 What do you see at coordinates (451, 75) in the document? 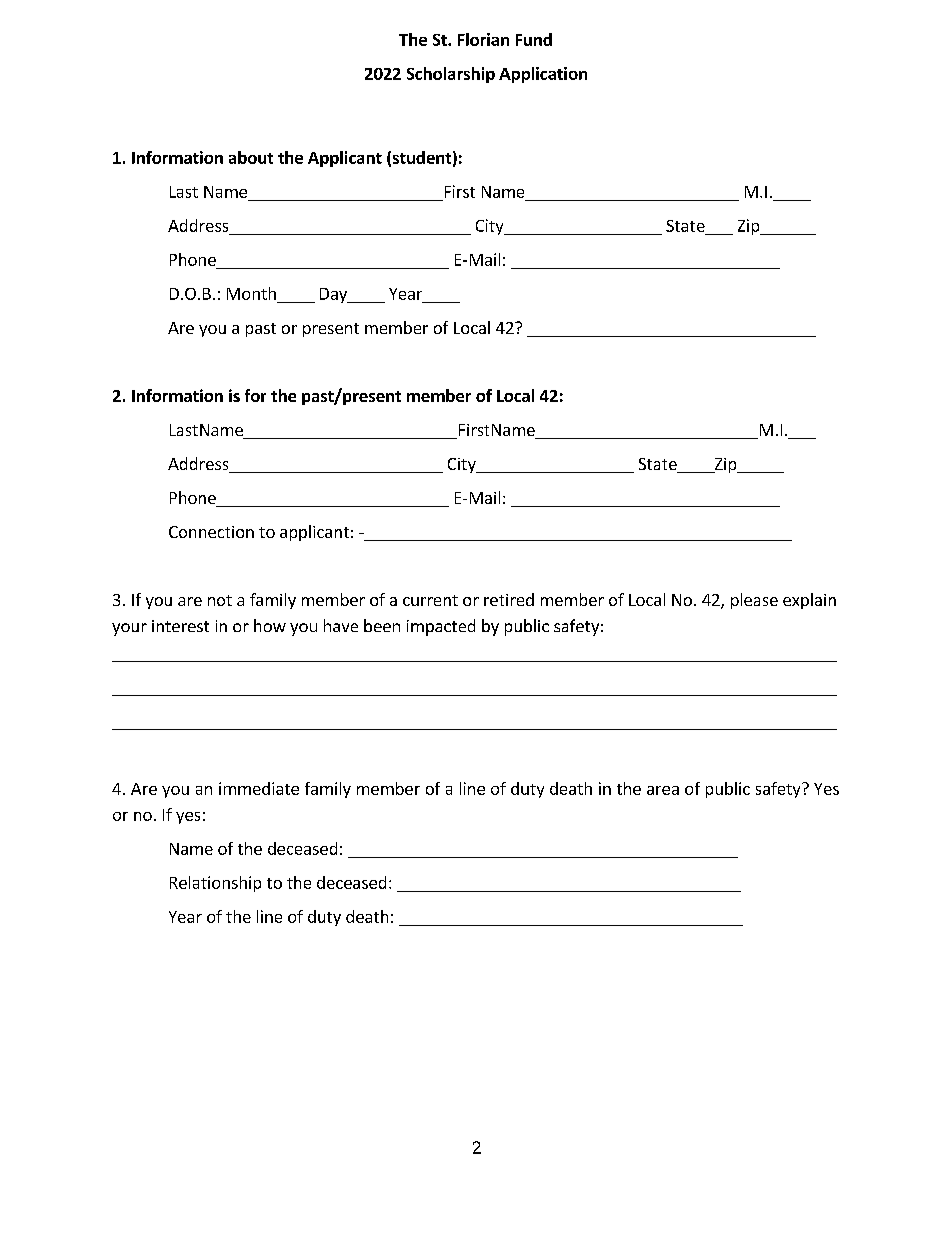
I see `Scholarship` at bounding box center [451, 75].
